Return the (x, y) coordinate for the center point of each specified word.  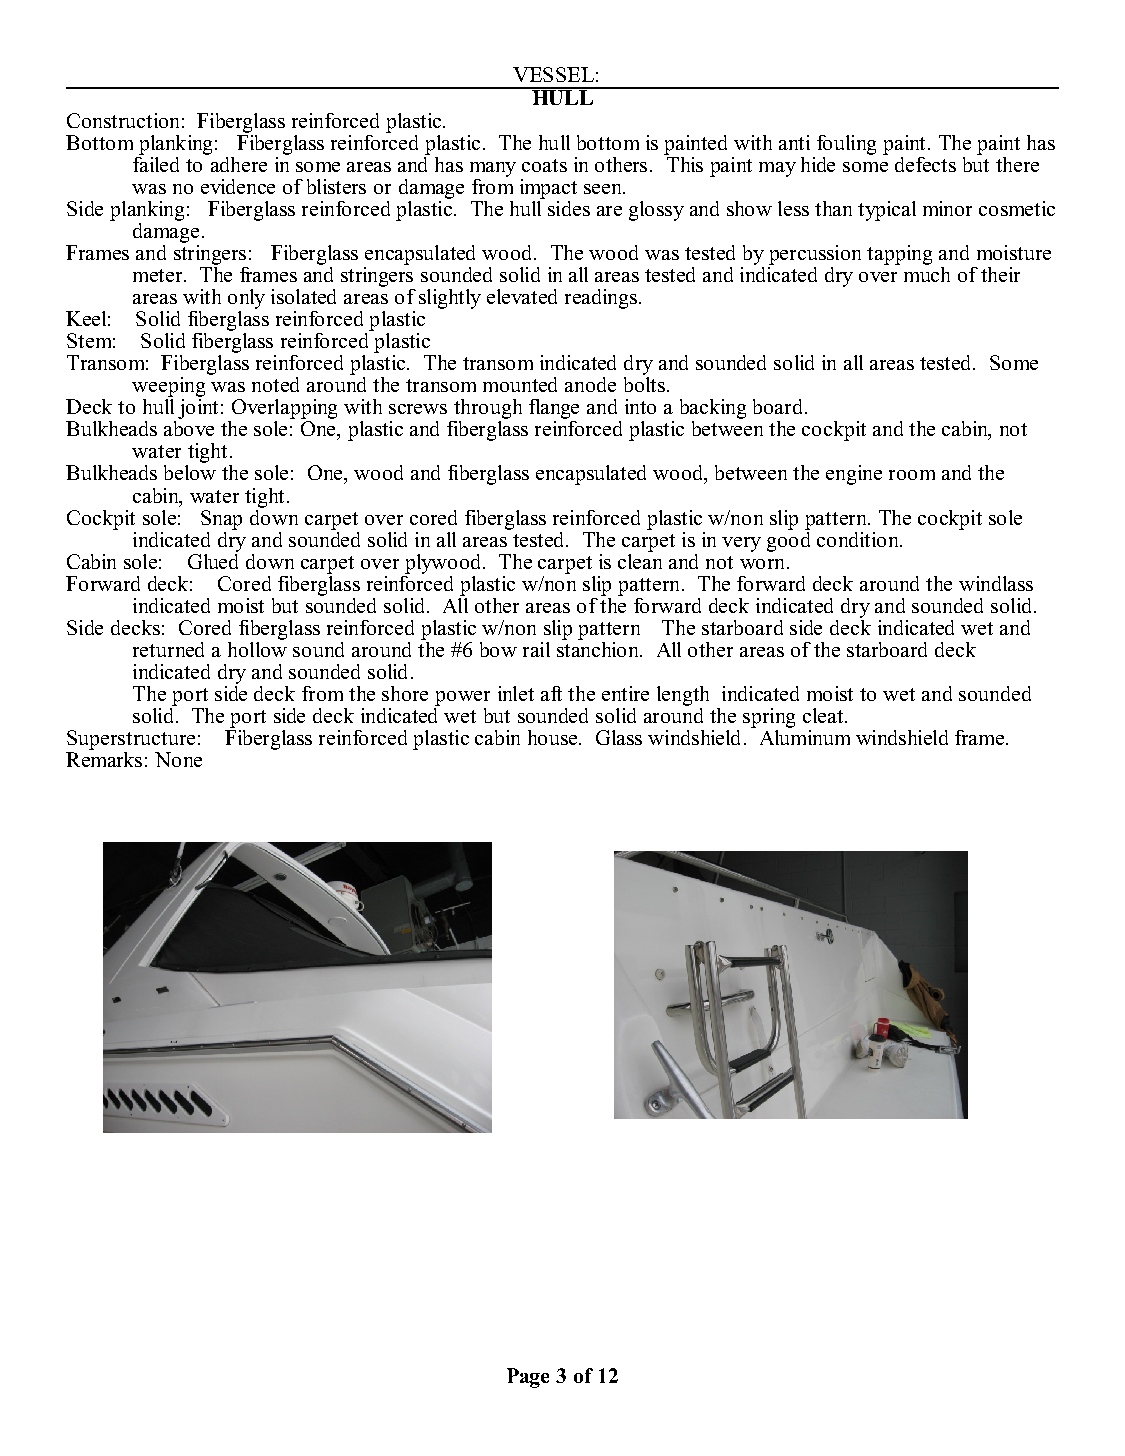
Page (528, 1378)
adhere (237, 163)
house (554, 737)
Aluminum (805, 736)
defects (925, 164)
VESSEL (553, 74)
